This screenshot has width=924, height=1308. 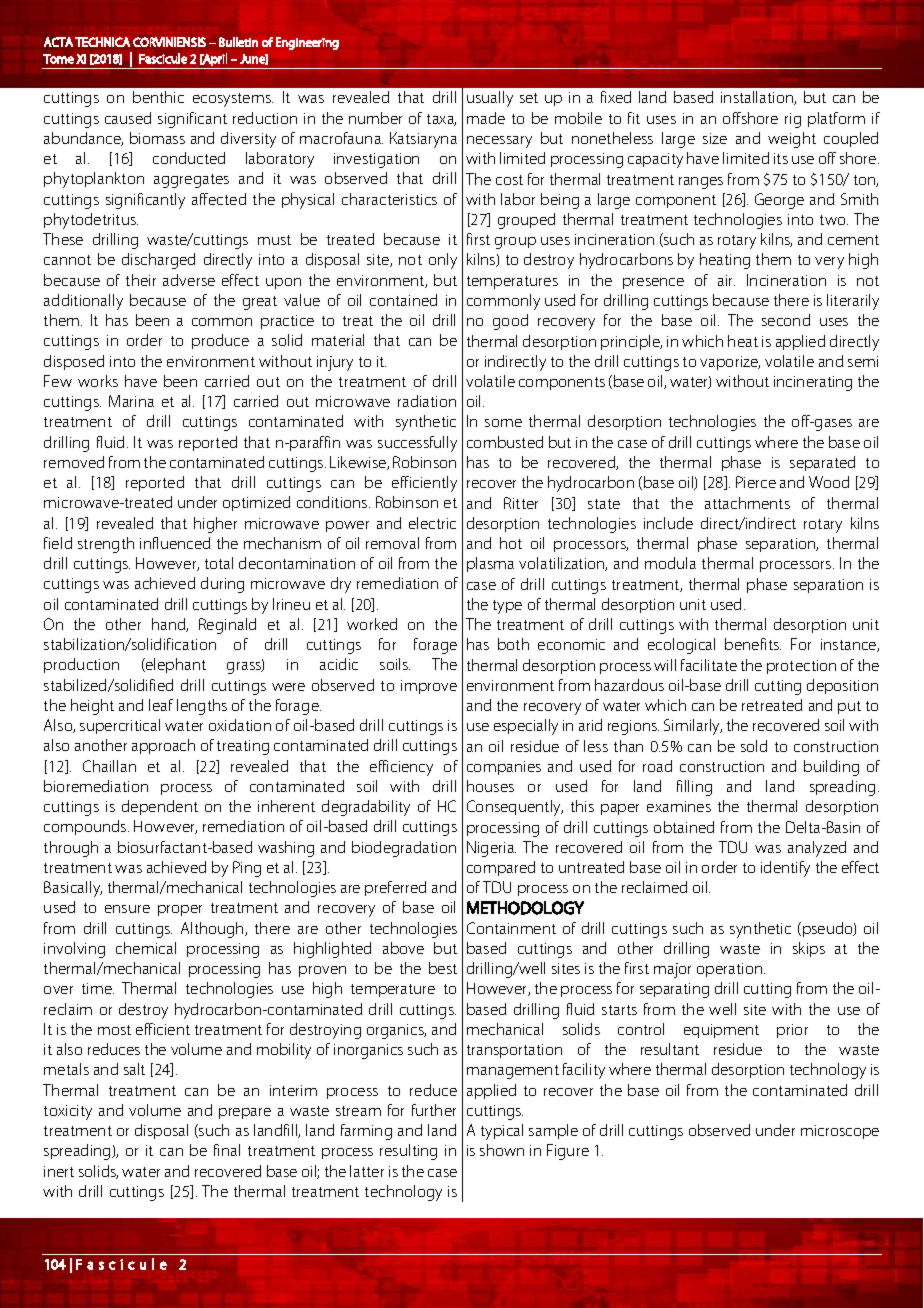 What do you see at coordinates (490, 99) in the screenshot?
I see `usually` at bounding box center [490, 99].
